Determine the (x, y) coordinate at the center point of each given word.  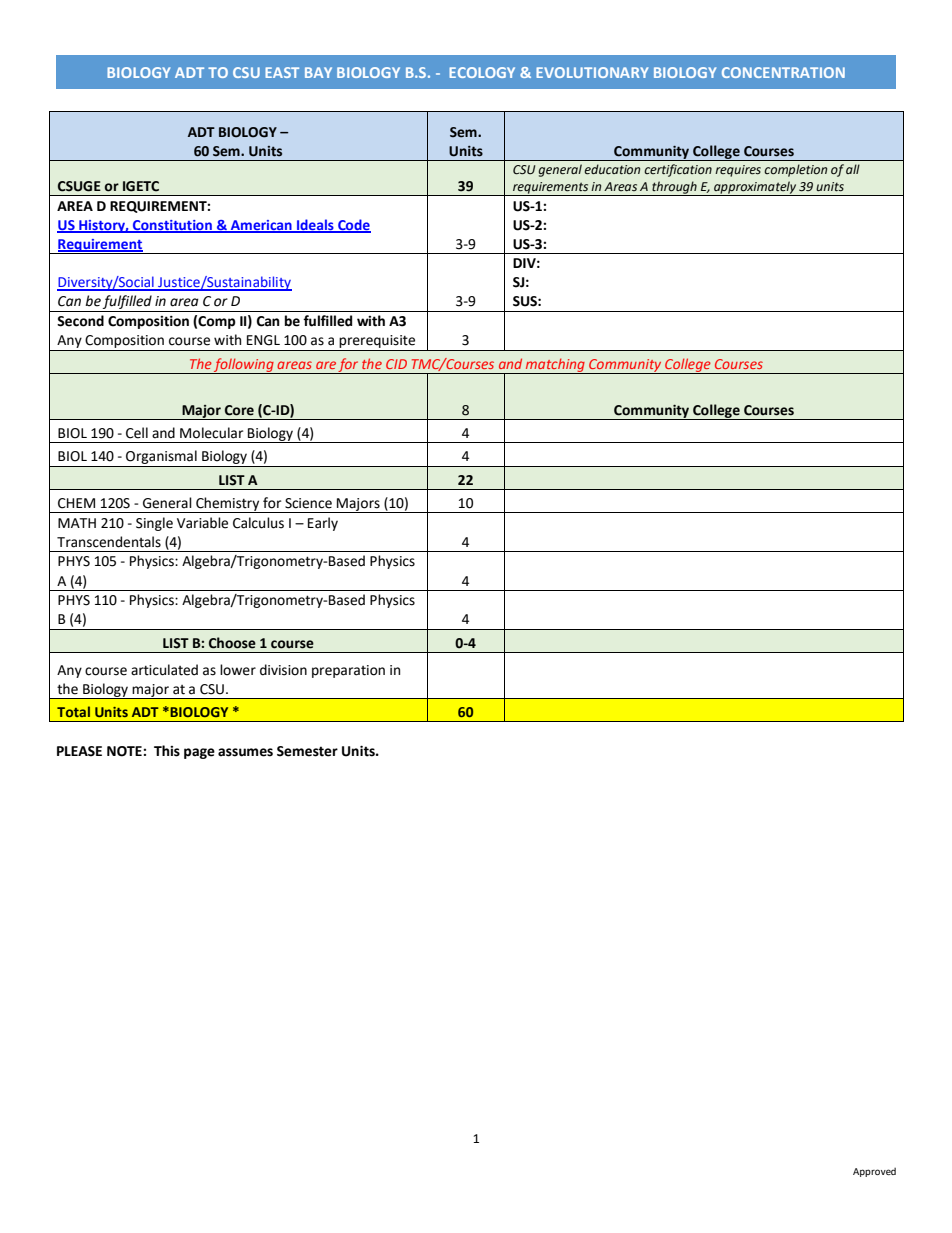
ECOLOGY (482, 72)
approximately (755, 188)
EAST (282, 72)
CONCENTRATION (783, 72)
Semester (307, 751)
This (167, 751)
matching (555, 366)
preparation (348, 671)
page (199, 753)
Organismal (161, 458)
